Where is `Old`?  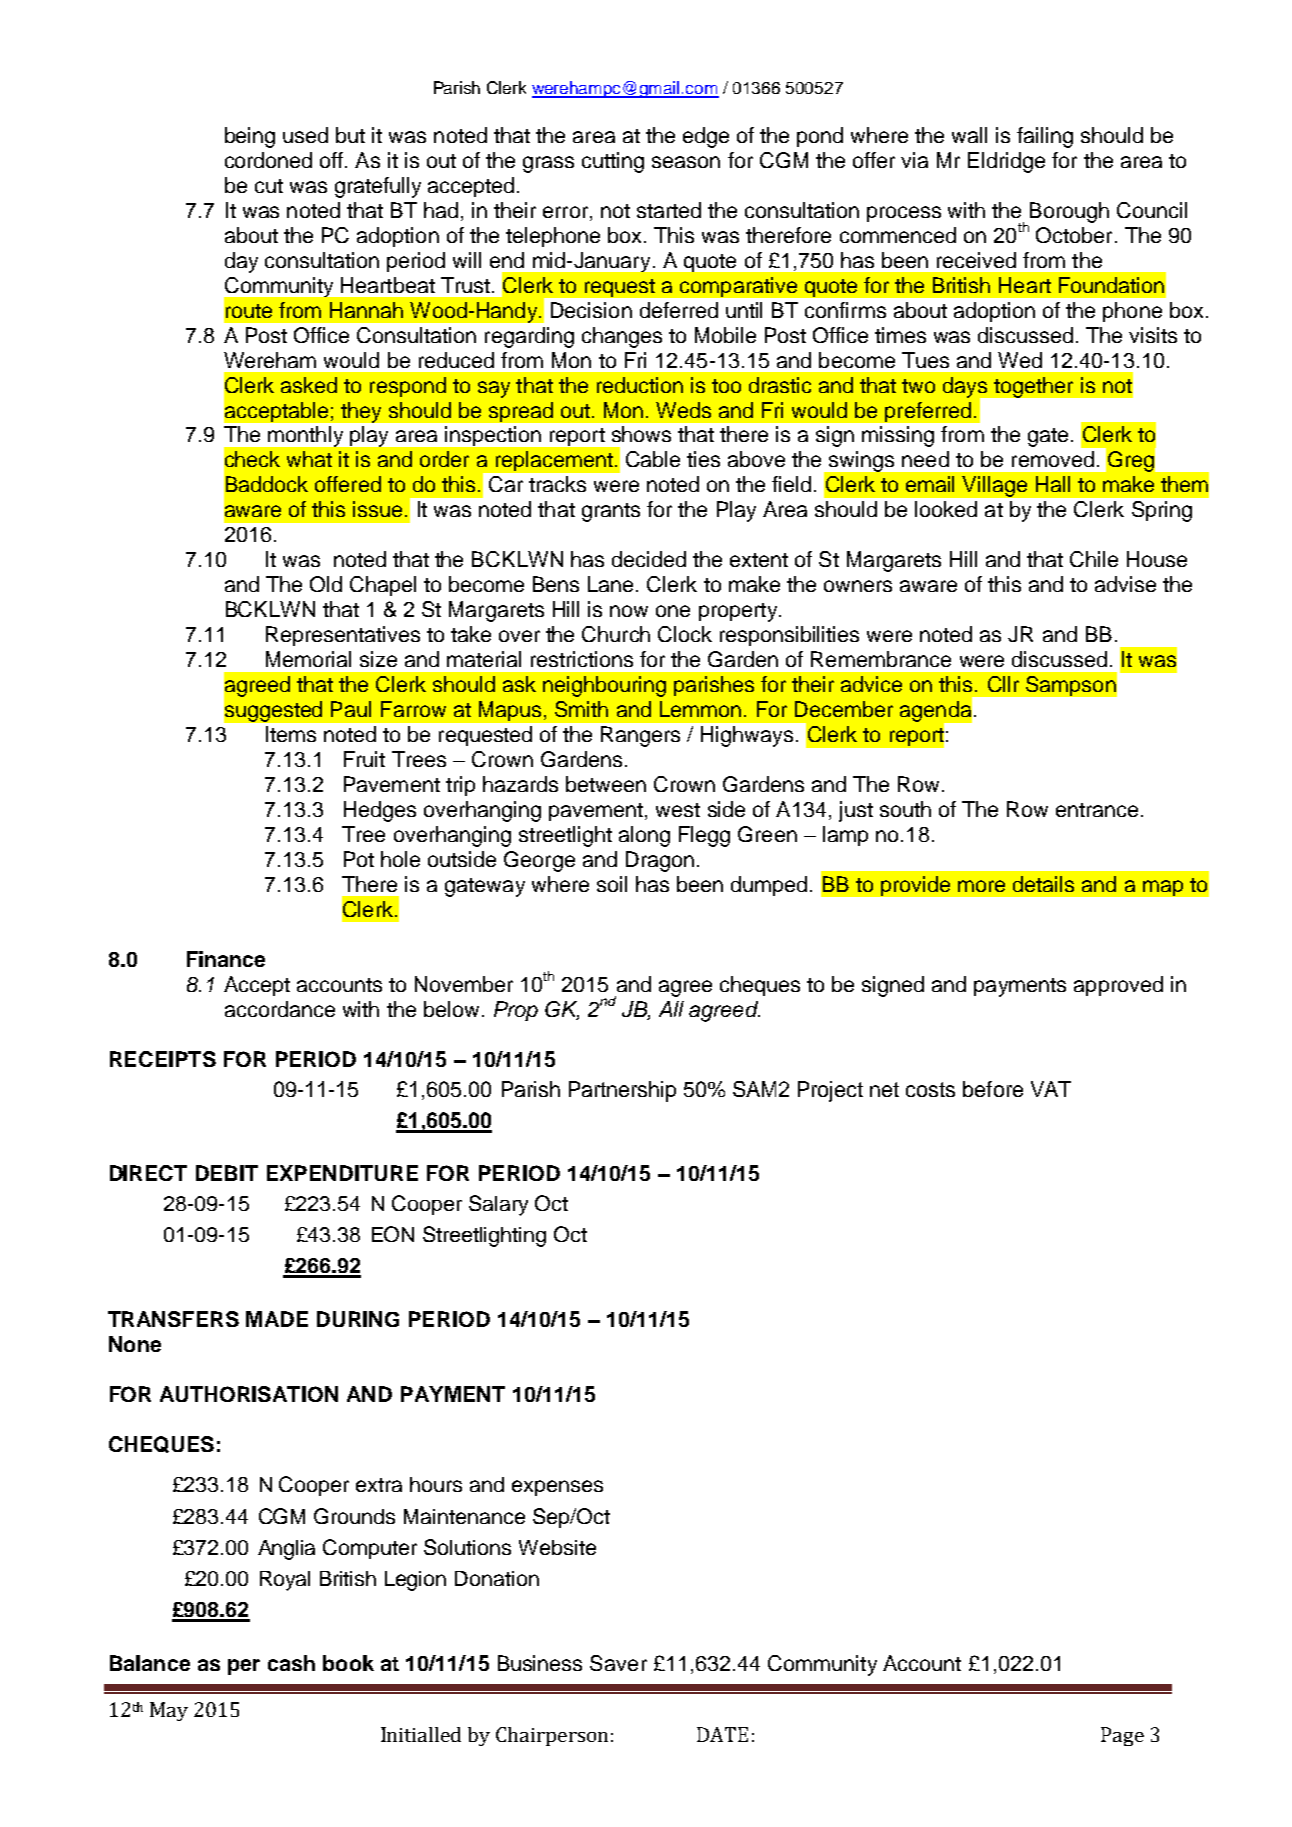
Old is located at coordinates (326, 584).
